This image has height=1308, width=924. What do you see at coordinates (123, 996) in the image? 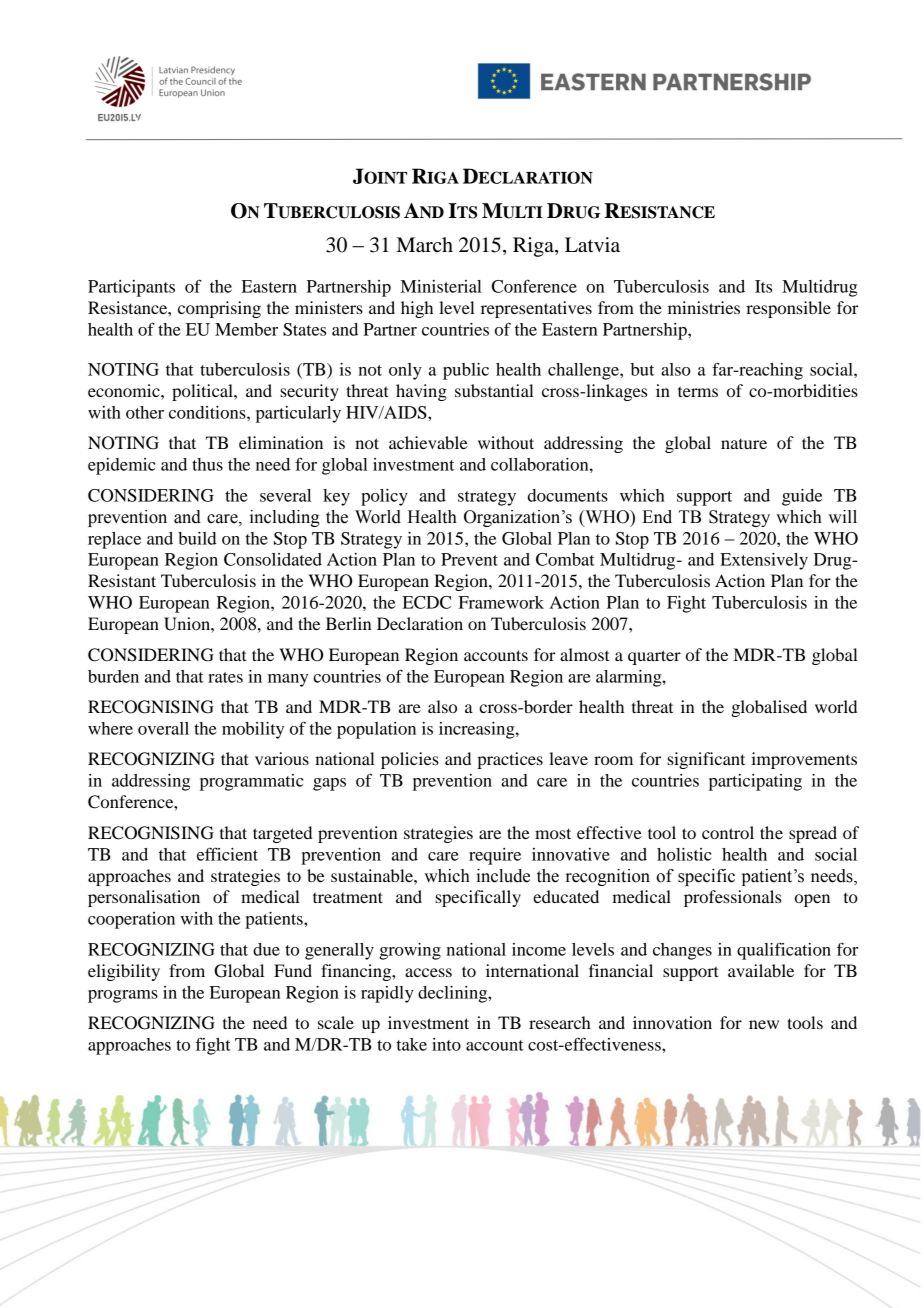
I see `programs` at bounding box center [123, 996].
